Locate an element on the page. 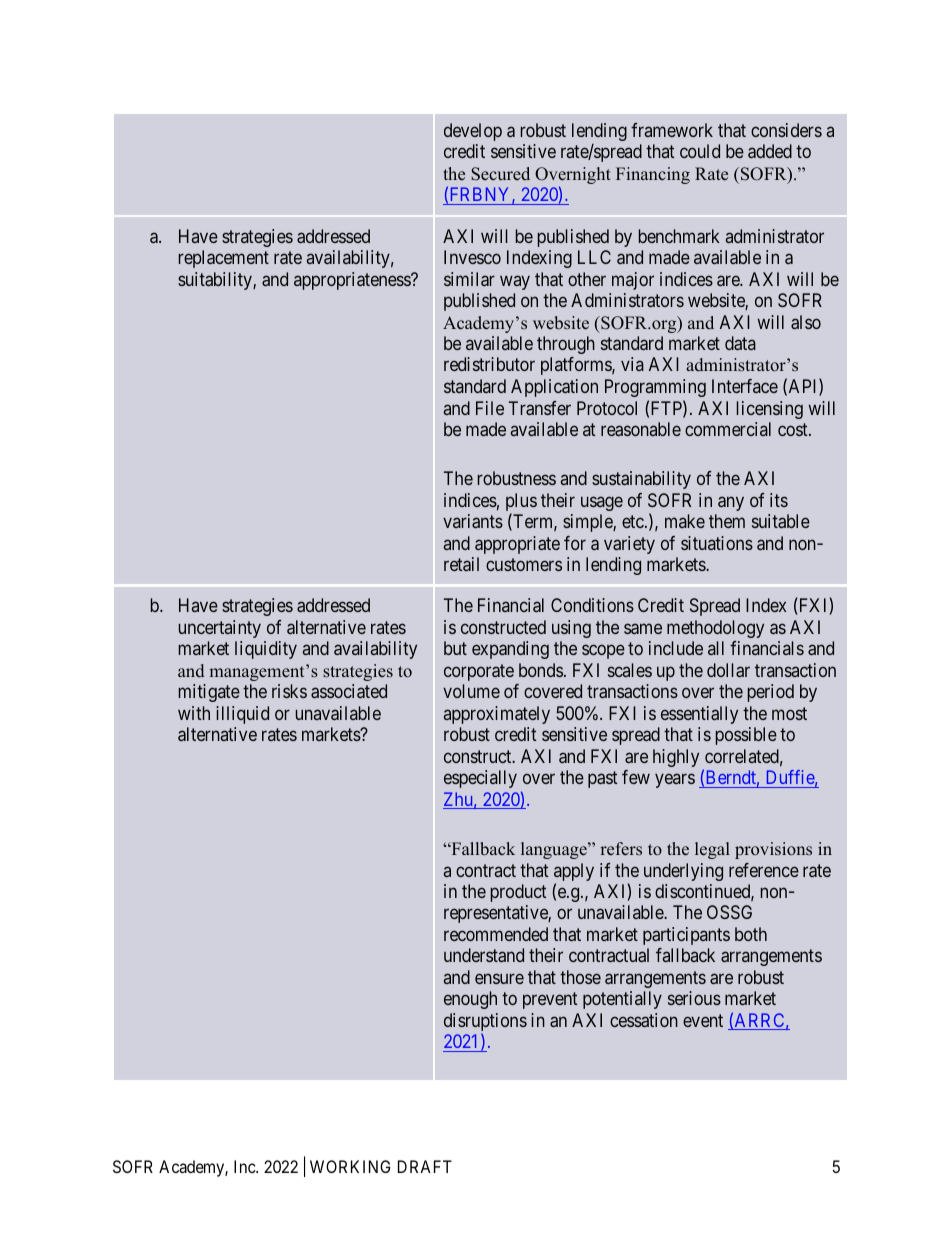 Image resolution: width=952 pixels, height=1233 pixels. any is located at coordinates (731, 503).
